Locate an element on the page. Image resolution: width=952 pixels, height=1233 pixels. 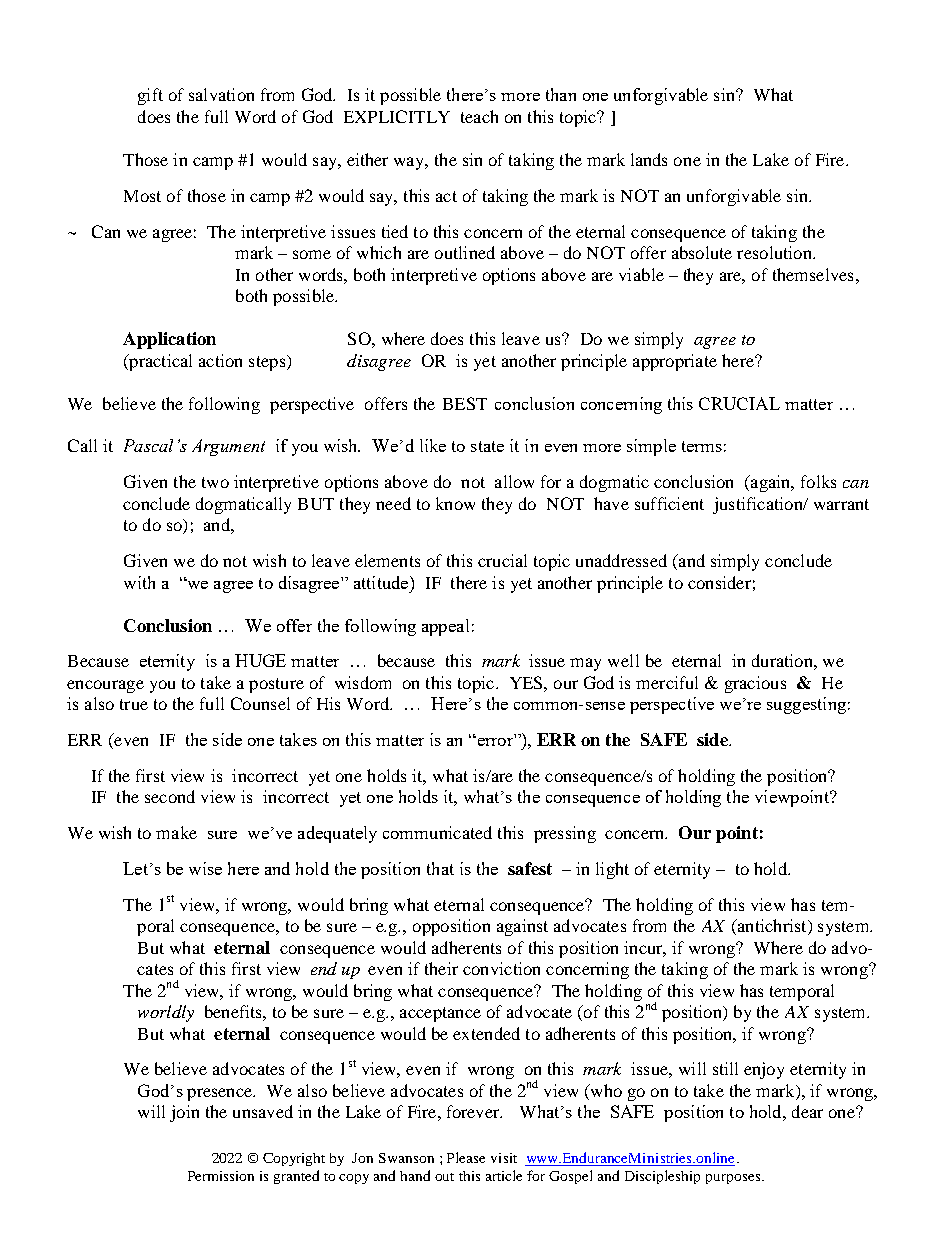
join is located at coordinates (184, 1113).
